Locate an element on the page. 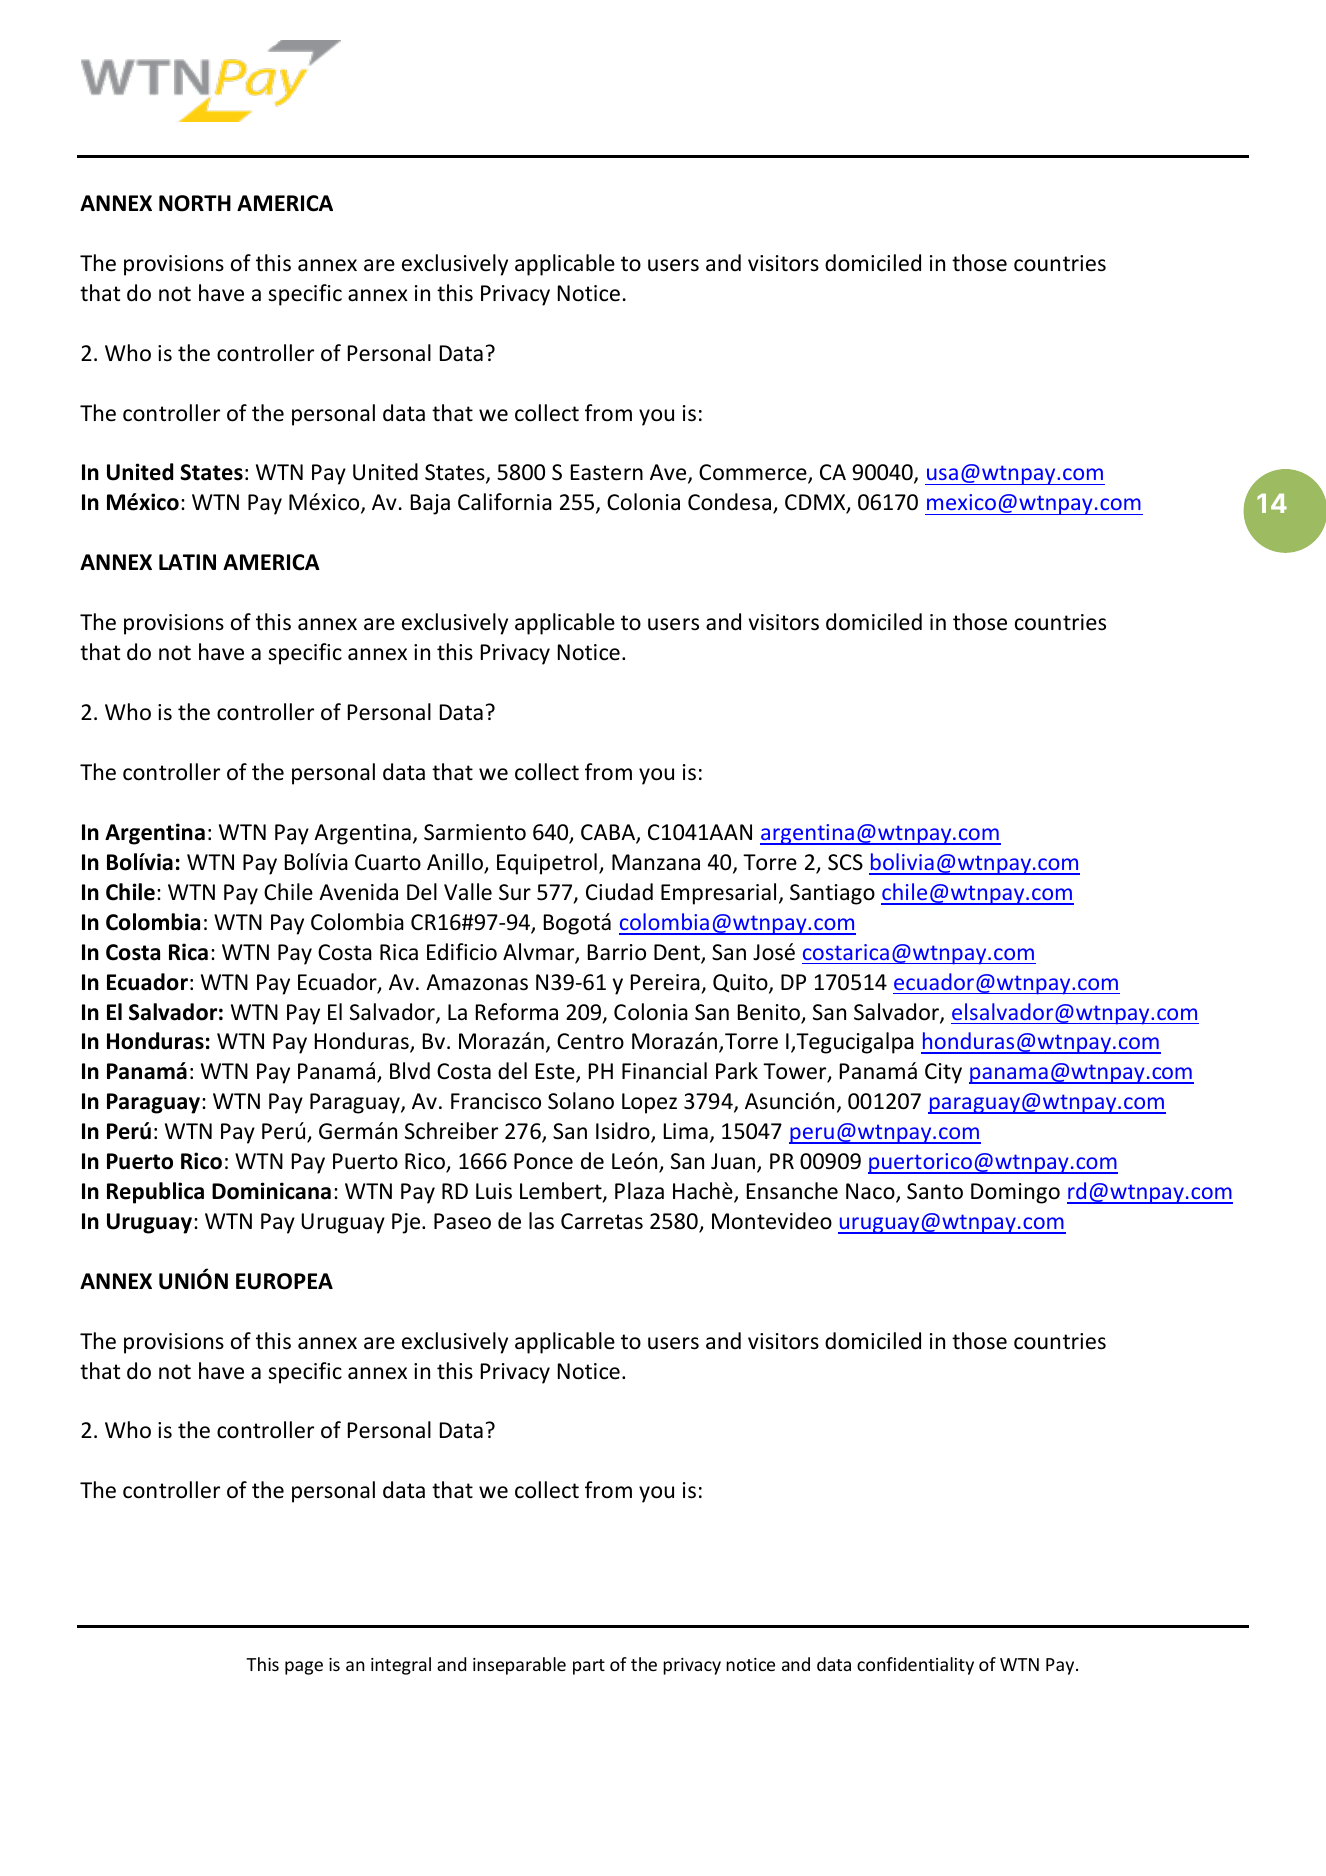 The image size is (1326, 1876). Santo is located at coordinates (935, 1191).
